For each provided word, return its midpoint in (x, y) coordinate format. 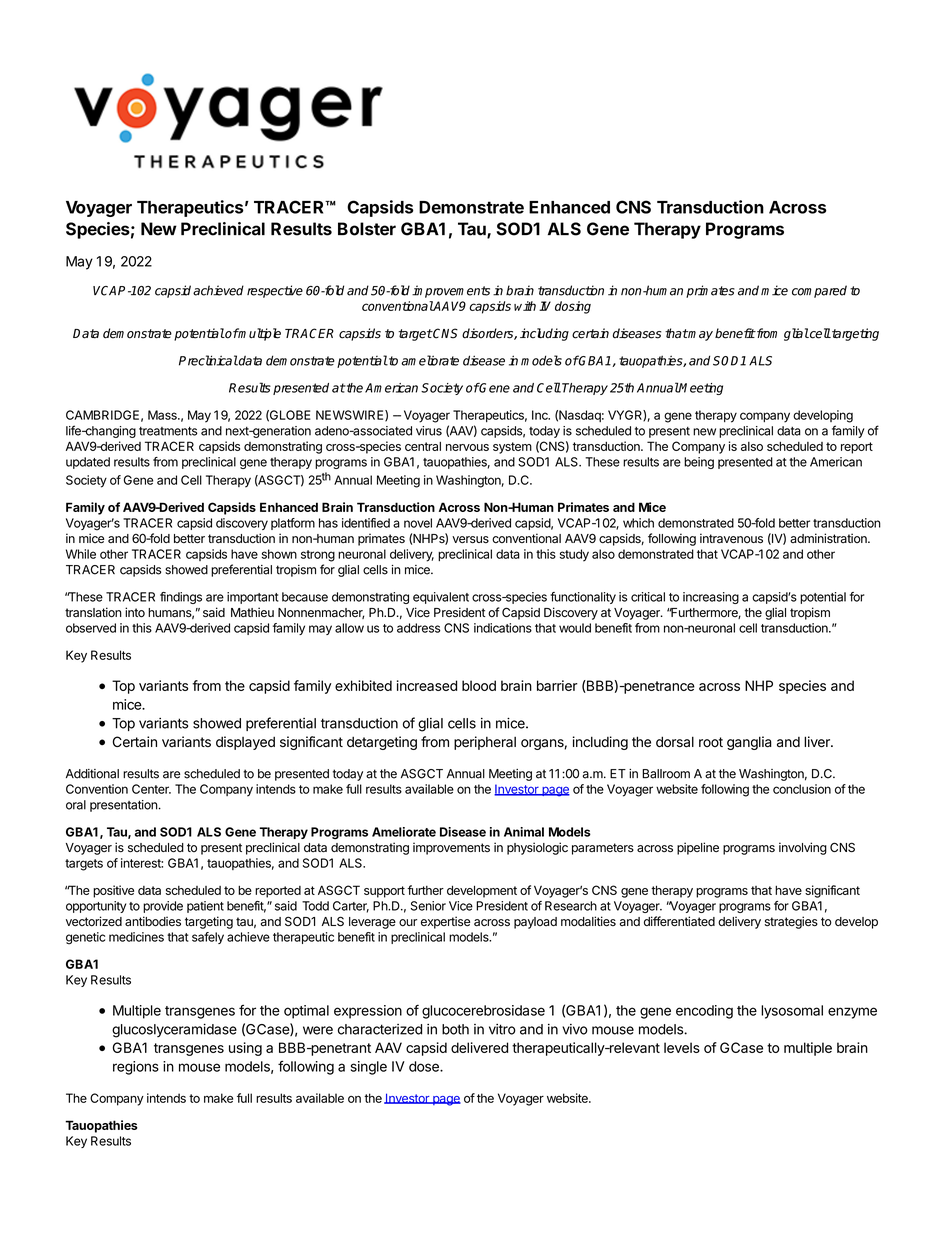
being (699, 463)
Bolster (367, 229)
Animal (524, 832)
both (455, 1029)
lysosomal (792, 1012)
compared (819, 291)
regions (136, 1068)
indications (503, 628)
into (135, 612)
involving (803, 848)
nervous (467, 447)
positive (113, 891)
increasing (711, 598)
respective (275, 291)
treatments (168, 431)
